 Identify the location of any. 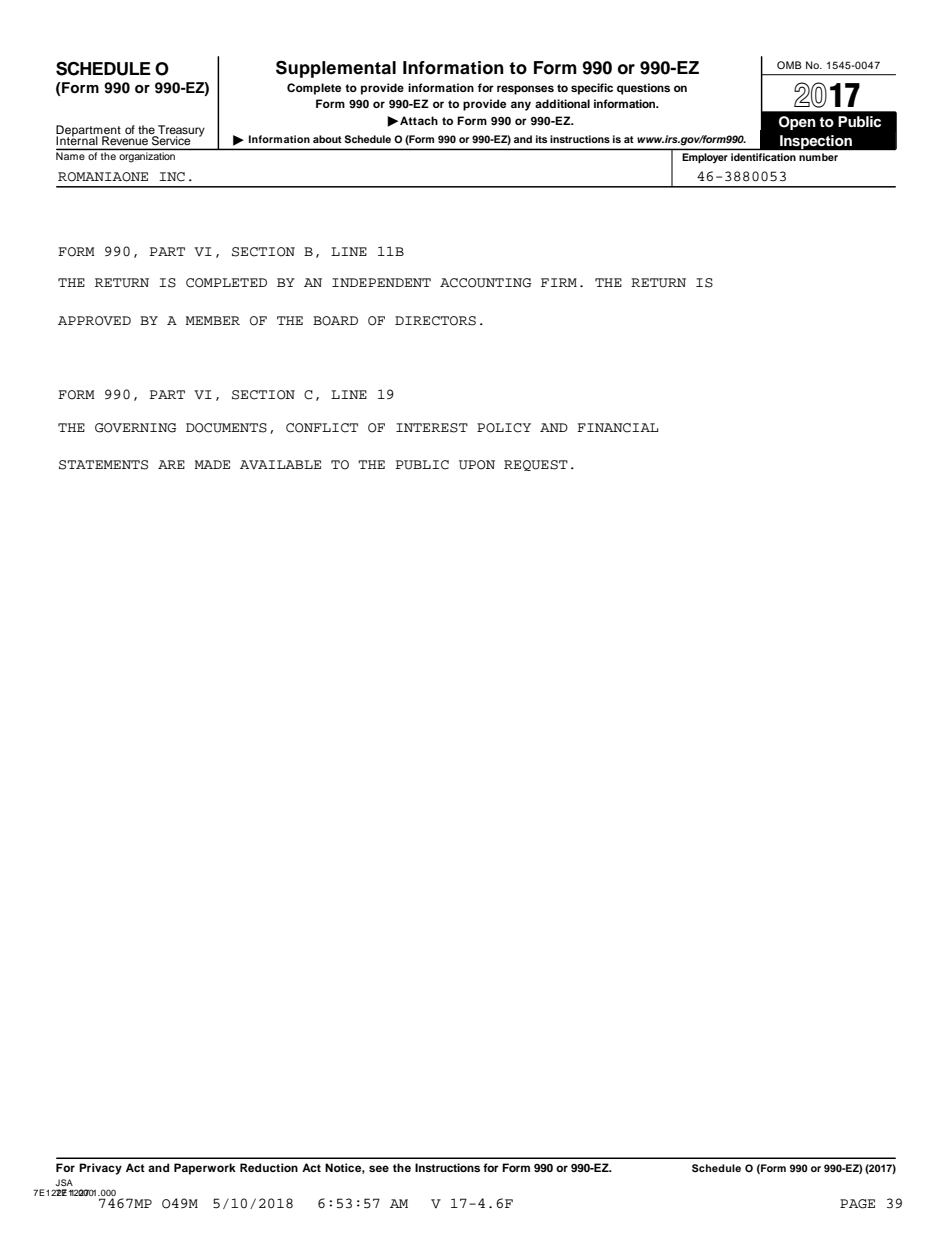
(521, 106).
